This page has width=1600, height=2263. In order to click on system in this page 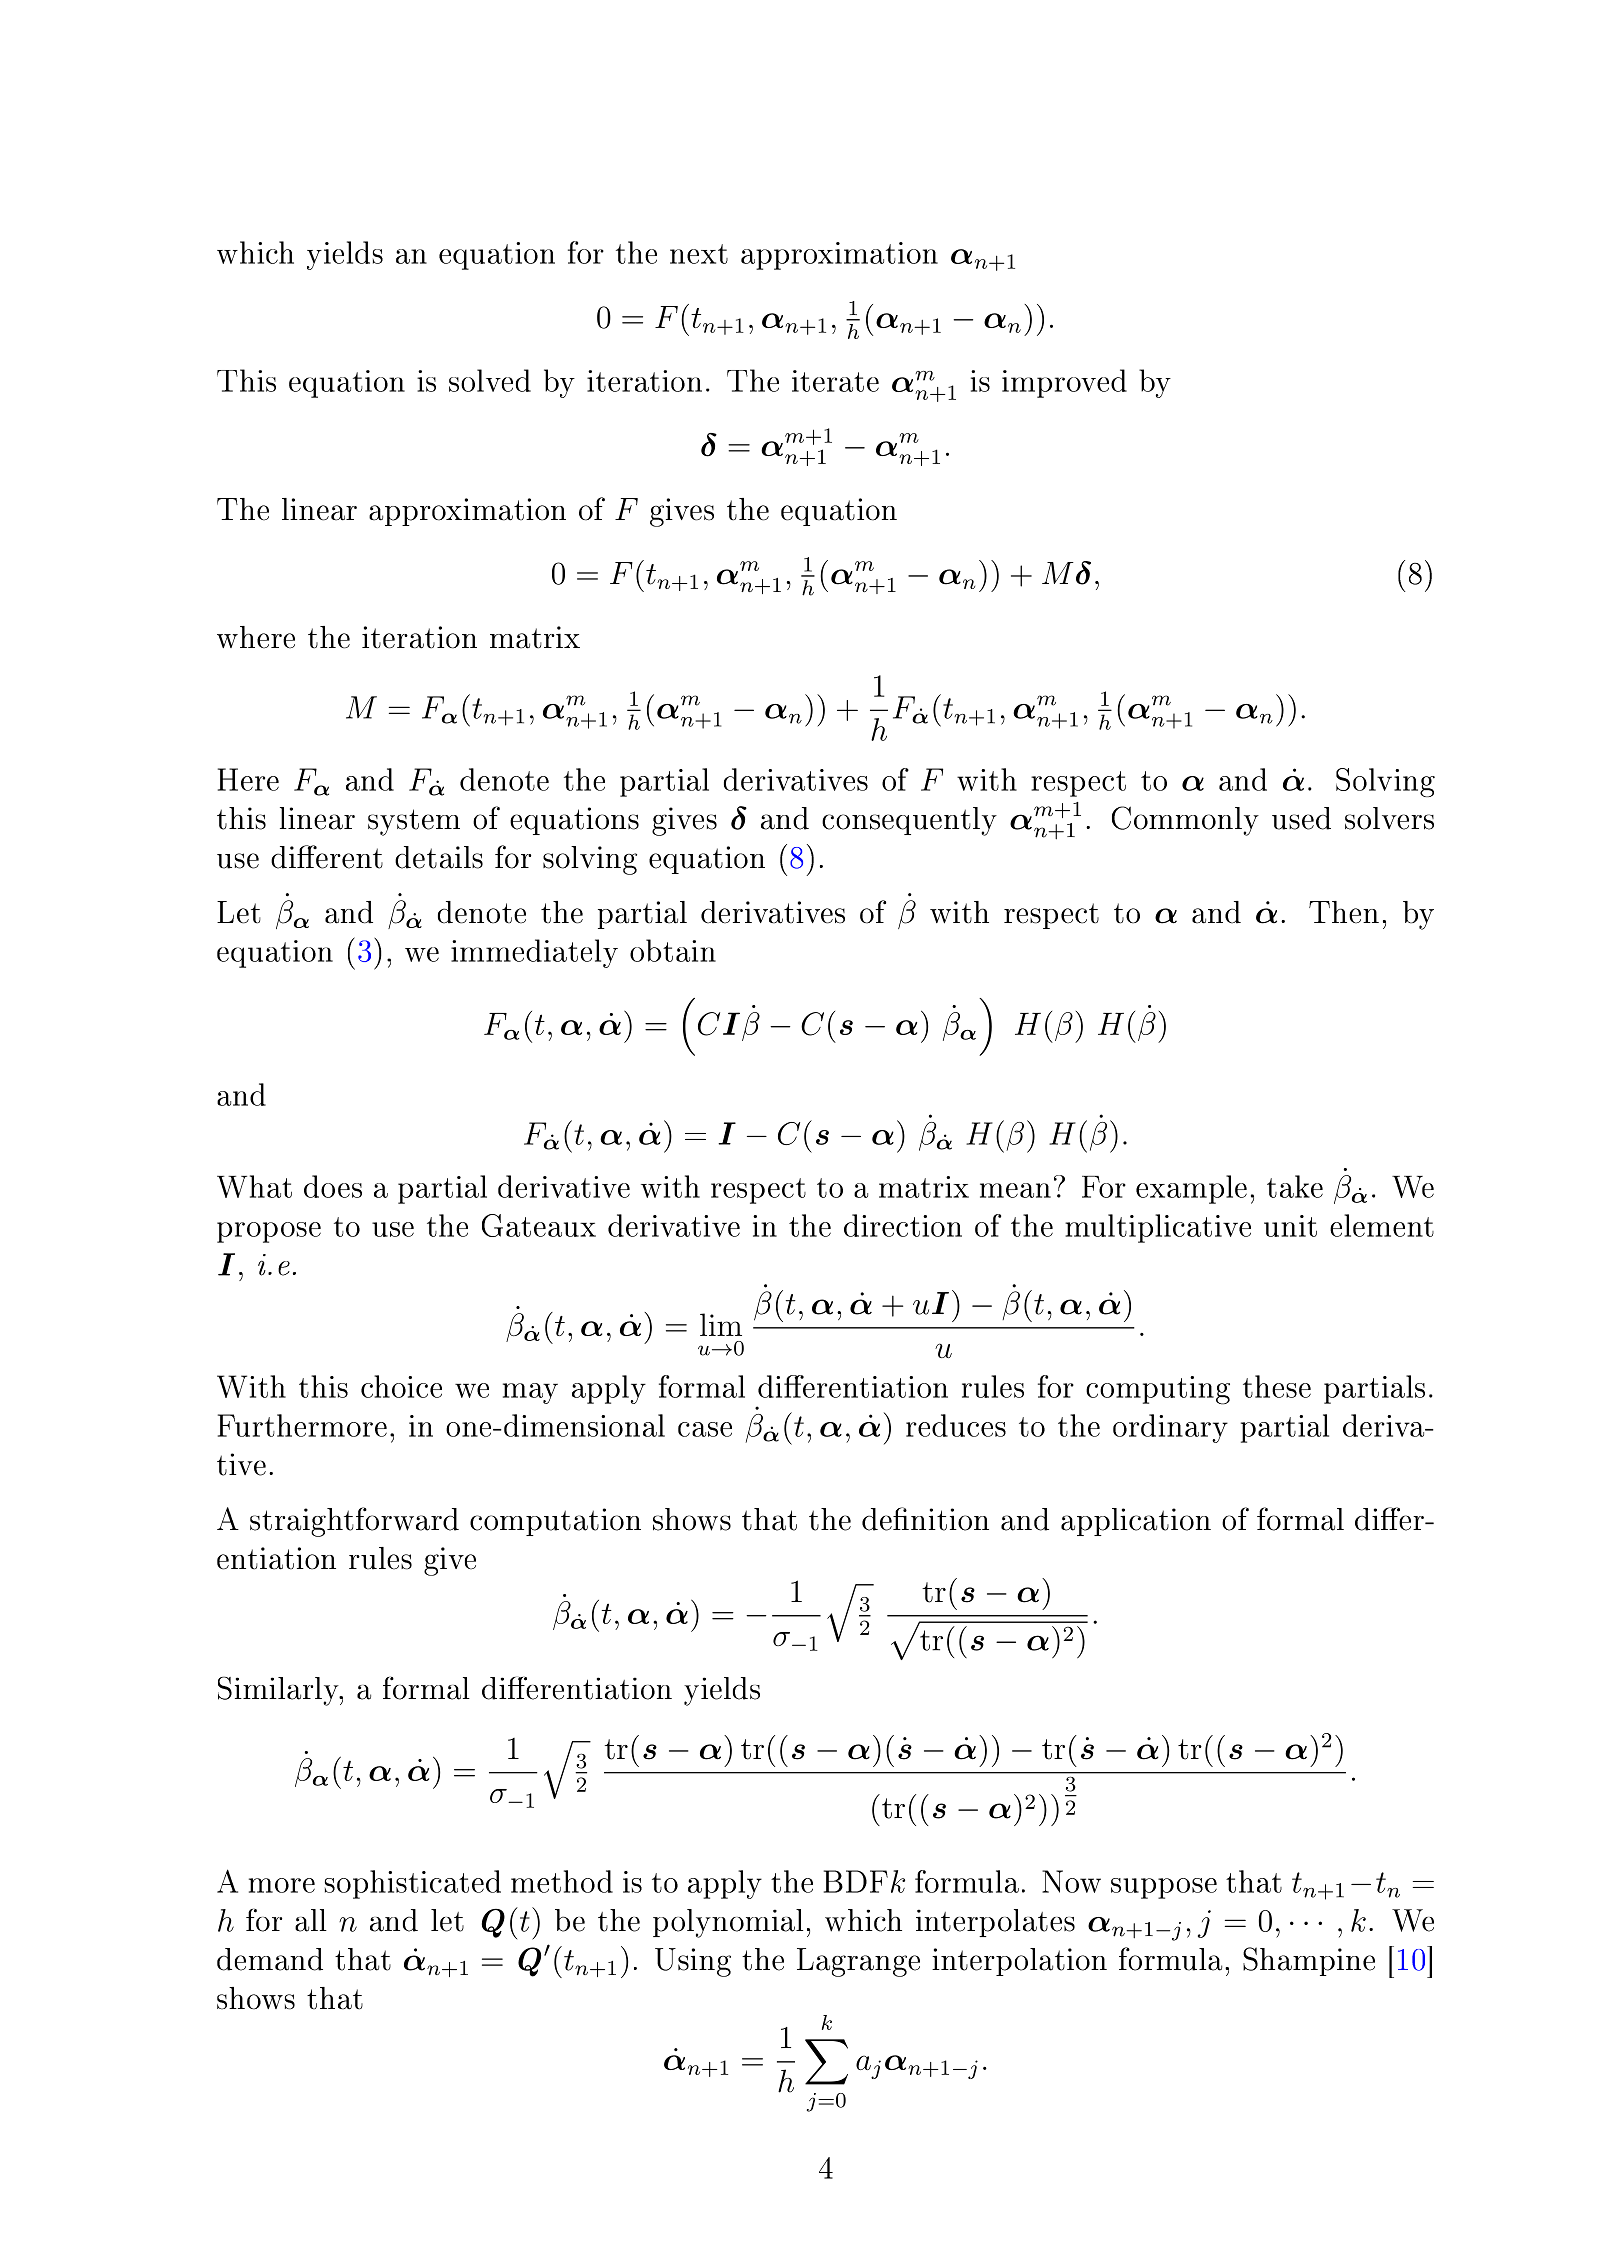, I will do `click(414, 822)`.
